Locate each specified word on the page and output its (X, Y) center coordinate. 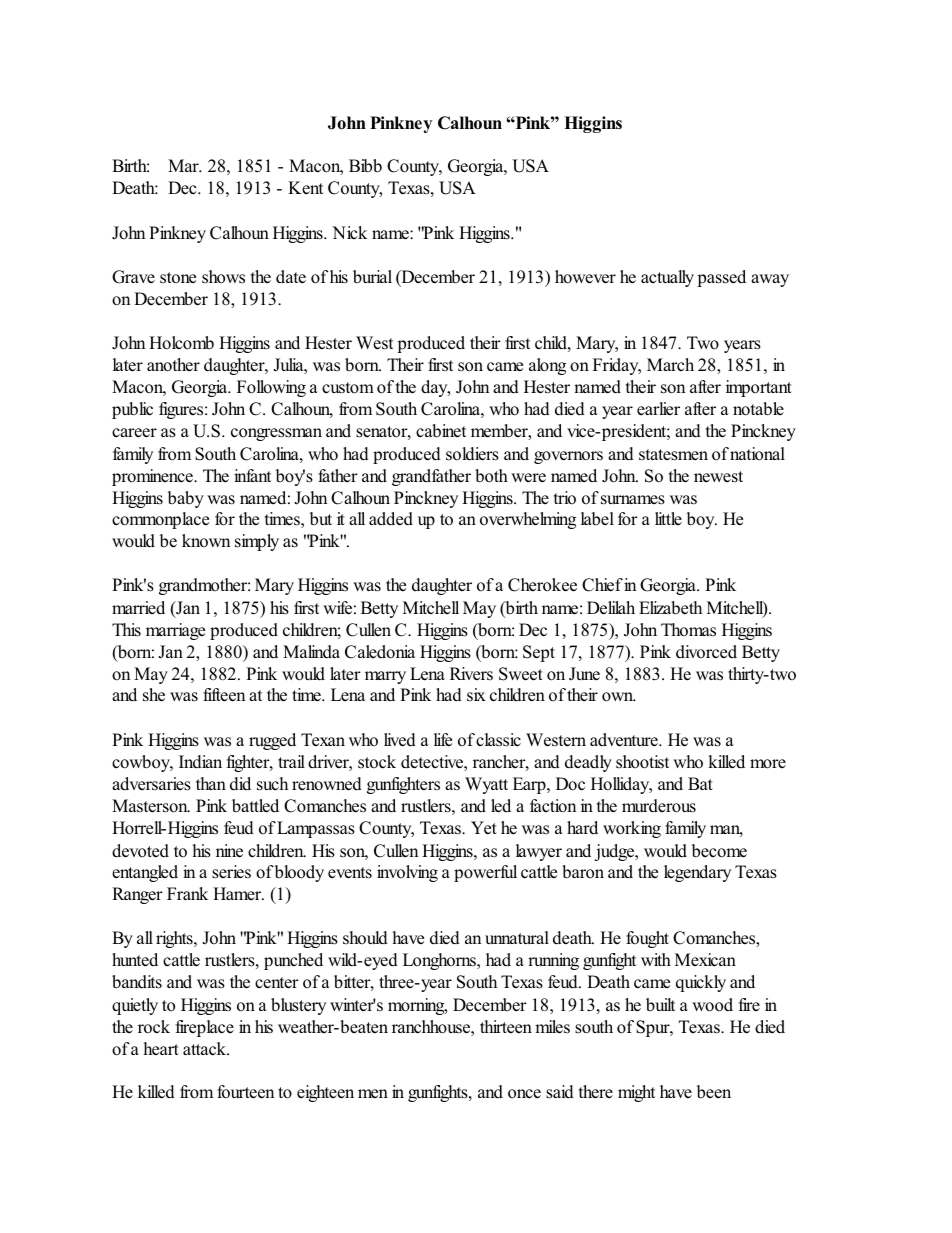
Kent (305, 188)
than (211, 783)
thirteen (506, 1026)
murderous (659, 806)
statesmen (673, 455)
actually (667, 278)
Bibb (365, 166)
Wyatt (486, 785)
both (491, 476)
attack (206, 1049)
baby (186, 499)
